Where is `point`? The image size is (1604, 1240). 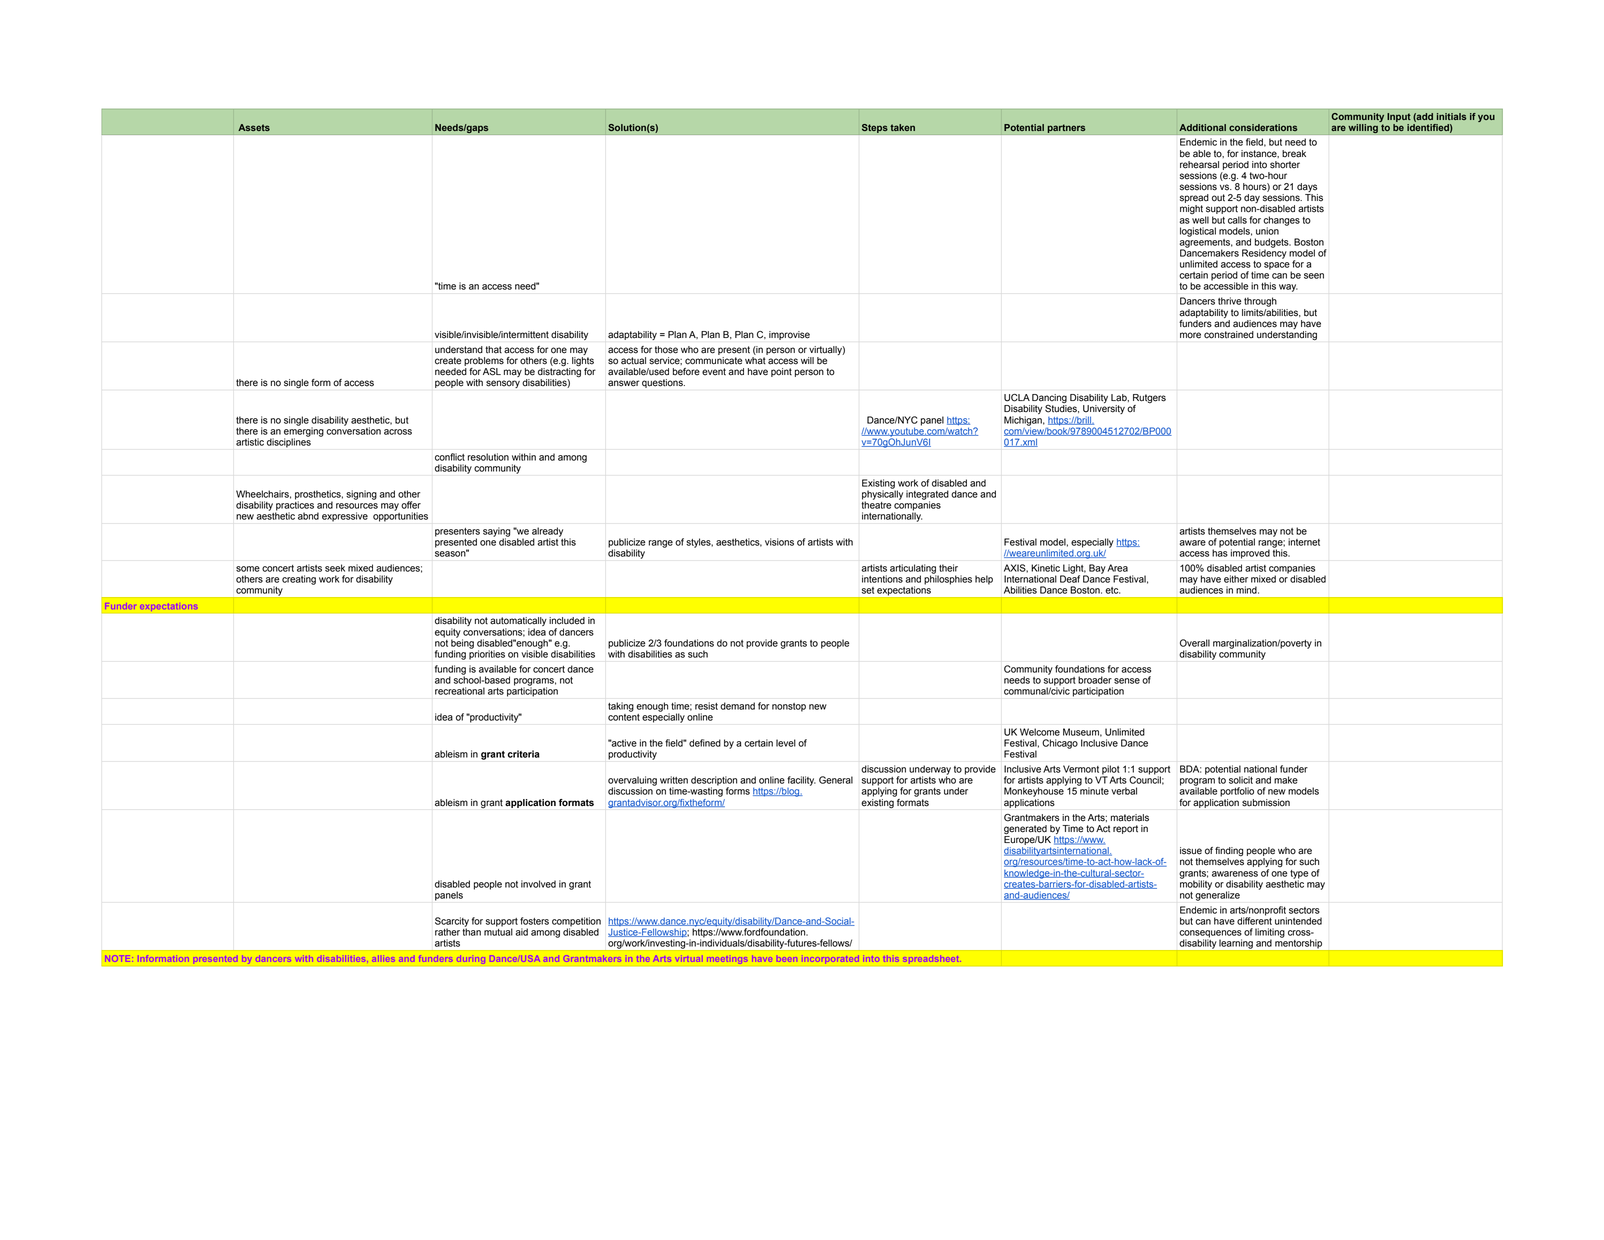 point is located at coordinates (781, 372).
